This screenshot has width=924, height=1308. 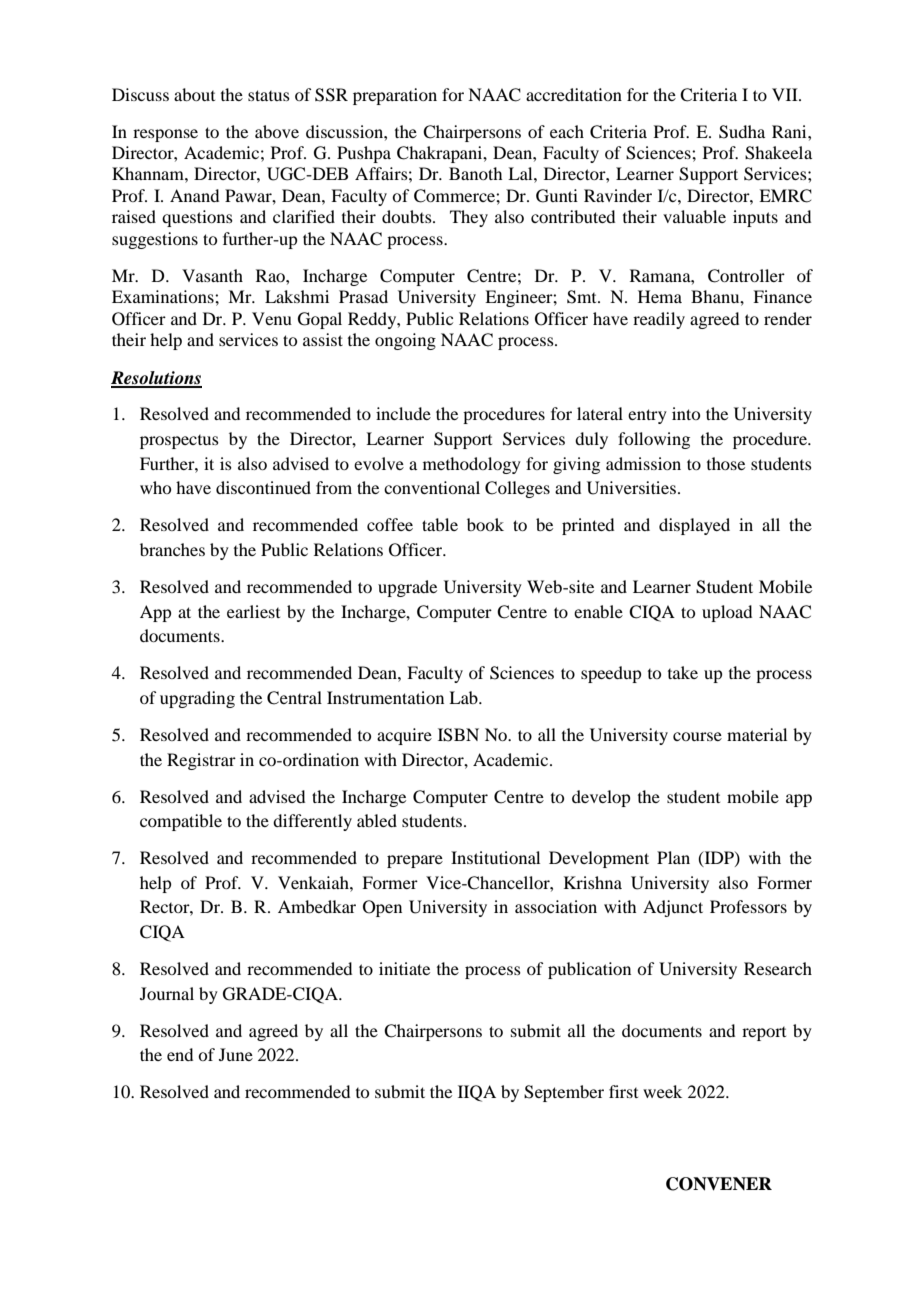 I want to click on earliest, so click(x=253, y=611).
